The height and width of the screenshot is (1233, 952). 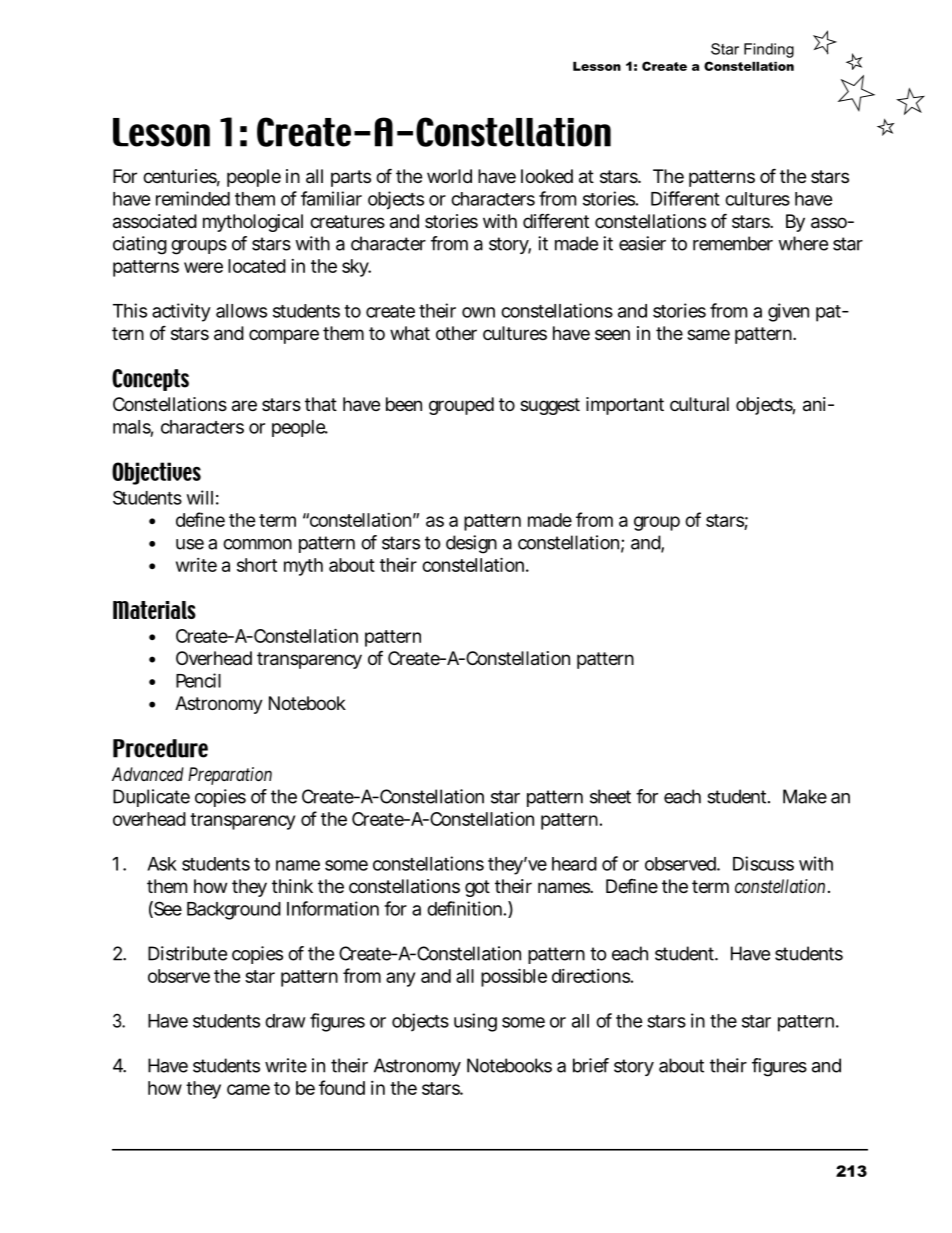 What do you see at coordinates (193, 198) in the screenshot?
I see `reminded` at bounding box center [193, 198].
